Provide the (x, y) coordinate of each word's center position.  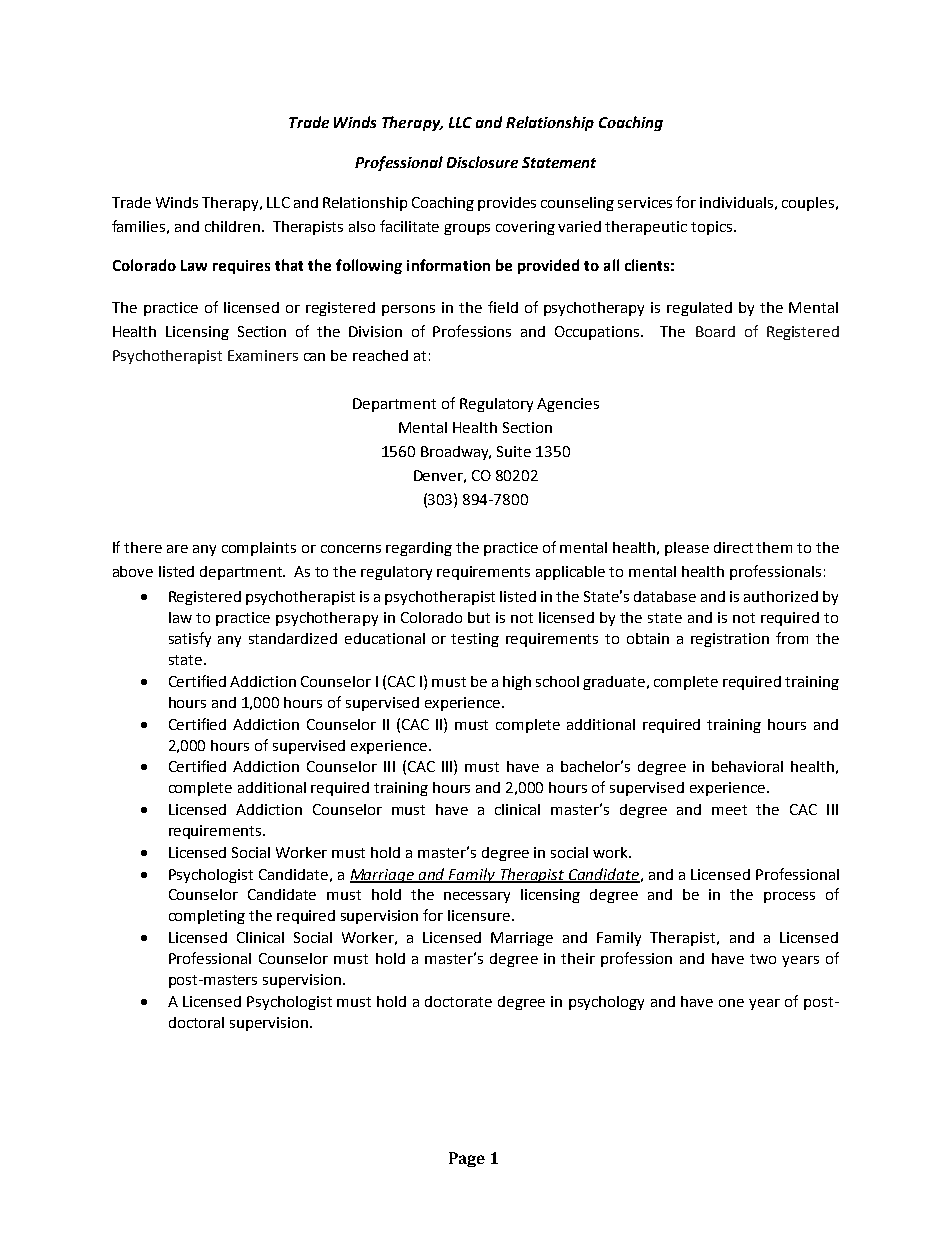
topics (711, 228)
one (731, 1003)
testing (475, 640)
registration (730, 640)
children (232, 226)
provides (507, 204)
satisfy (190, 639)
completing (207, 917)
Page (467, 1159)
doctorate (458, 1001)
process (789, 897)
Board (715, 331)
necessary (477, 897)
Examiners (263, 355)
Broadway (456, 453)
